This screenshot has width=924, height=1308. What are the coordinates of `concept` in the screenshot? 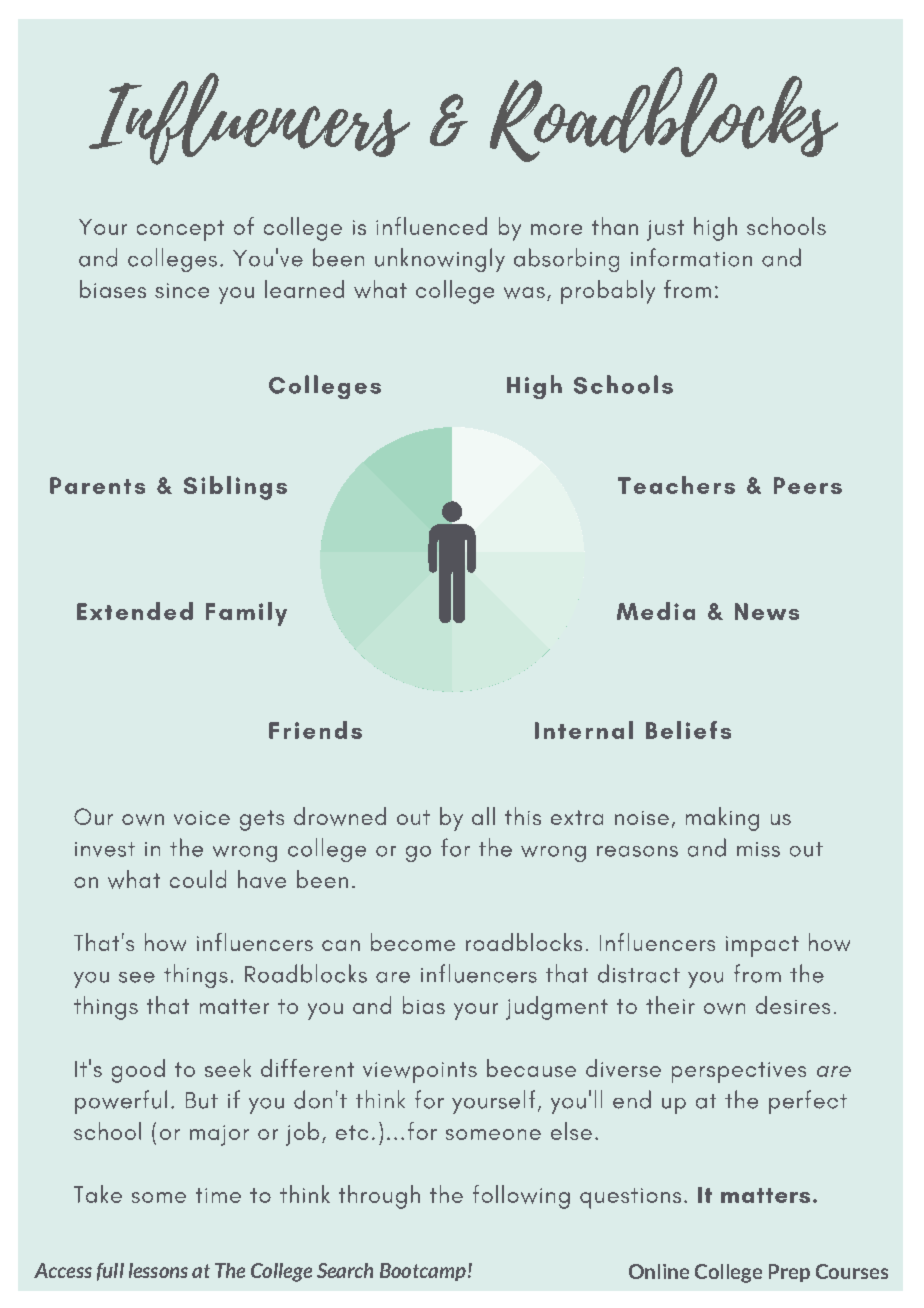 It's located at (180, 230).
